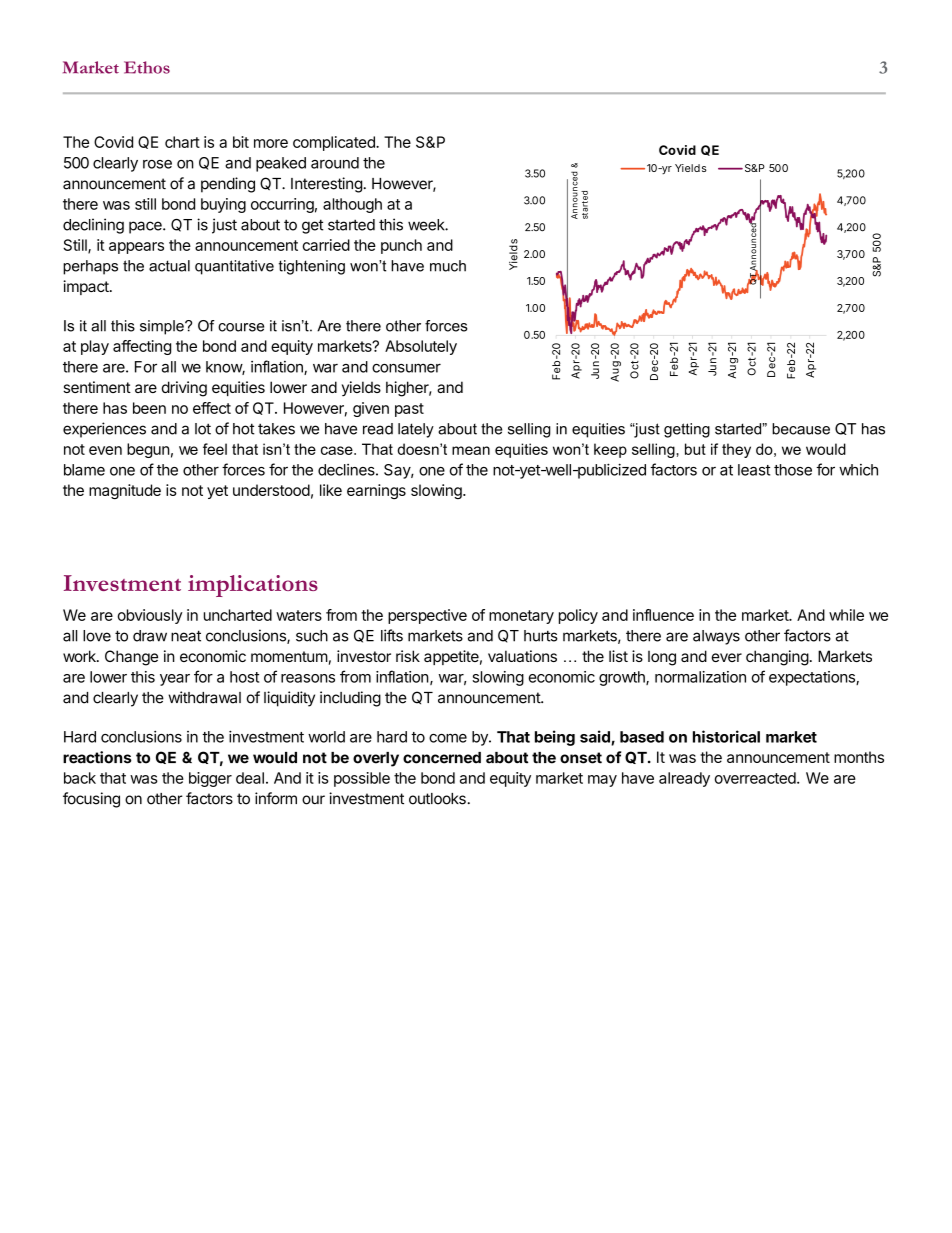 This image has height=1233, width=952. What do you see at coordinates (142, 347) in the image?
I see `affecting` at bounding box center [142, 347].
